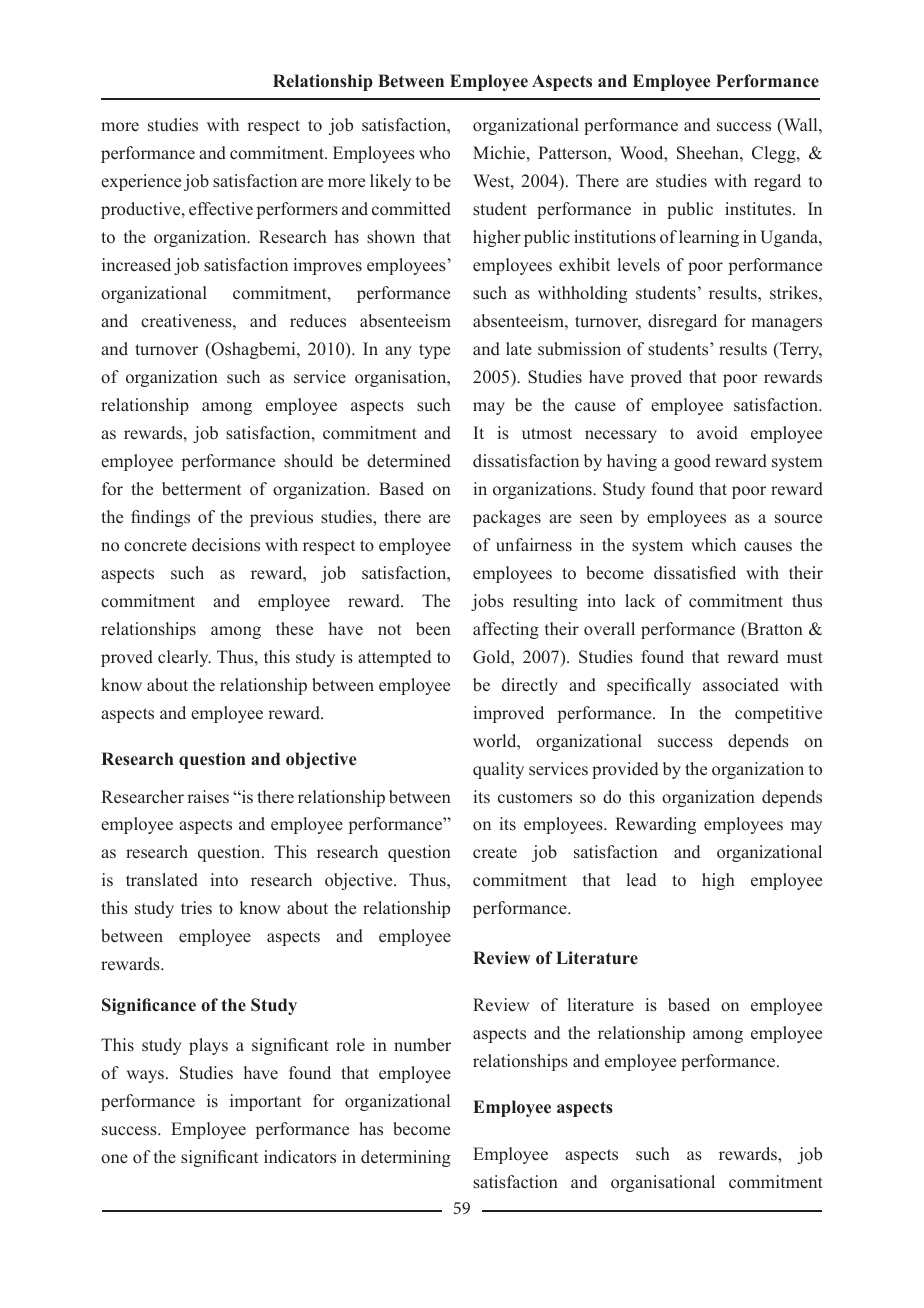  Describe the element at coordinates (265, 1102) in the screenshot. I see `important` at that location.
